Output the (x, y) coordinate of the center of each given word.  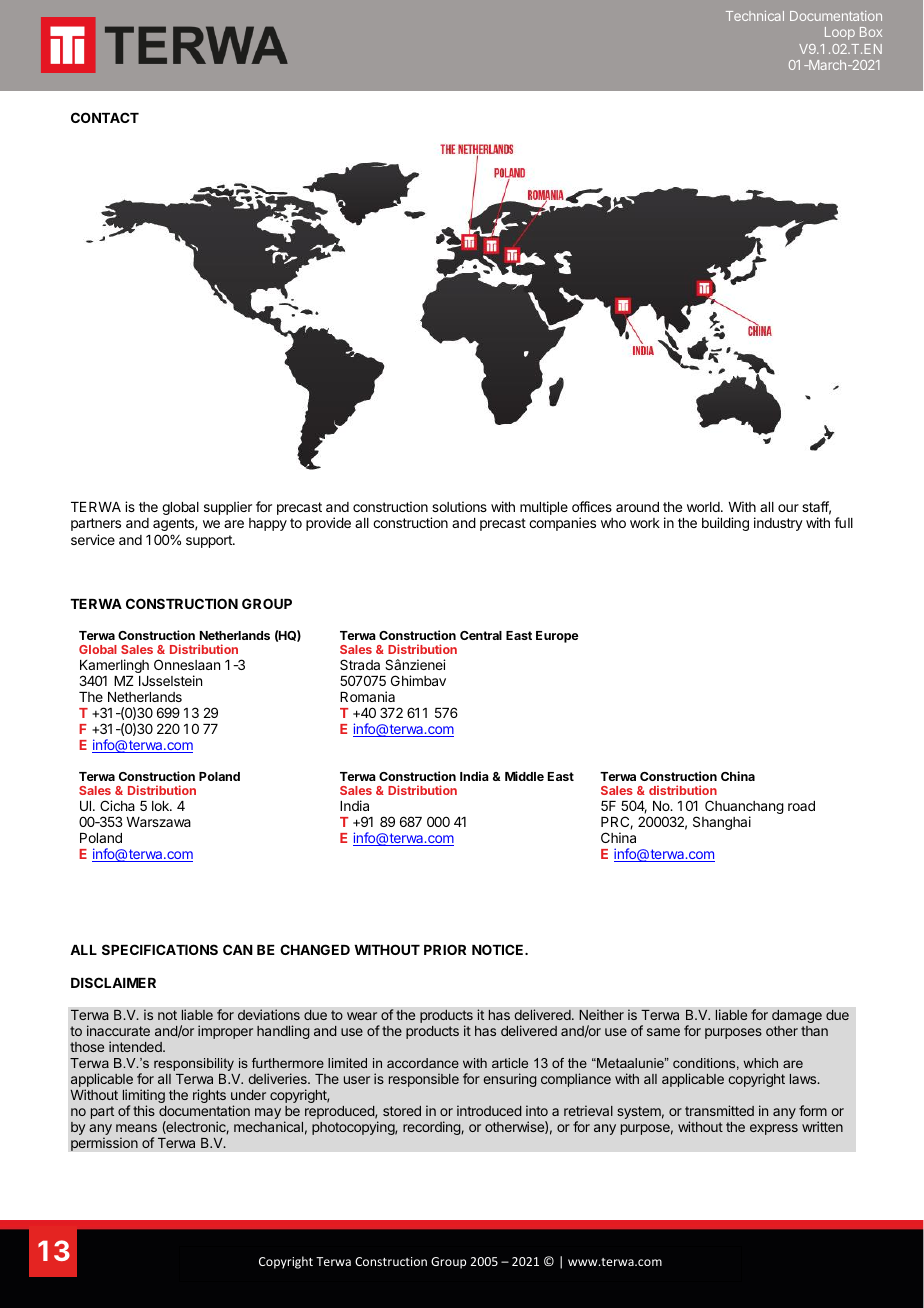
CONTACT (105, 117)
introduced (489, 1110)
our (788, 508)
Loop (840, 33)
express (774, 1129)
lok (161, 806)
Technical (755, 16)
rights (209, 1096)
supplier (228, 508)
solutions (459, 506)
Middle (524, 776)
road (801, 806)
